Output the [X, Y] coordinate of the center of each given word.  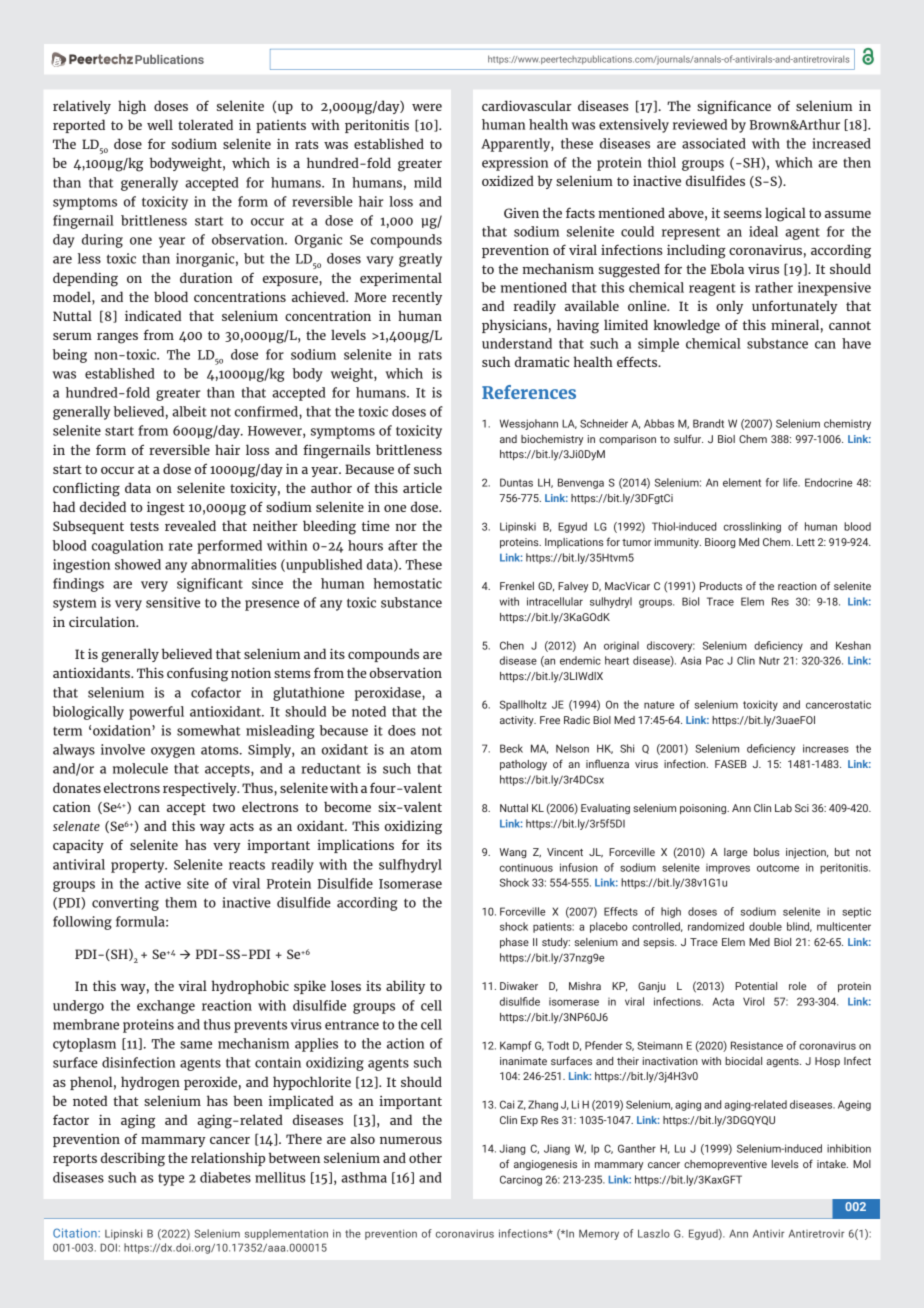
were [427, 107]
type [171, 1180]
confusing [197, 674]
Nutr [769, 660]
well [160, 124]
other [425, 1157]
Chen [512, 645]
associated [714, 143]
